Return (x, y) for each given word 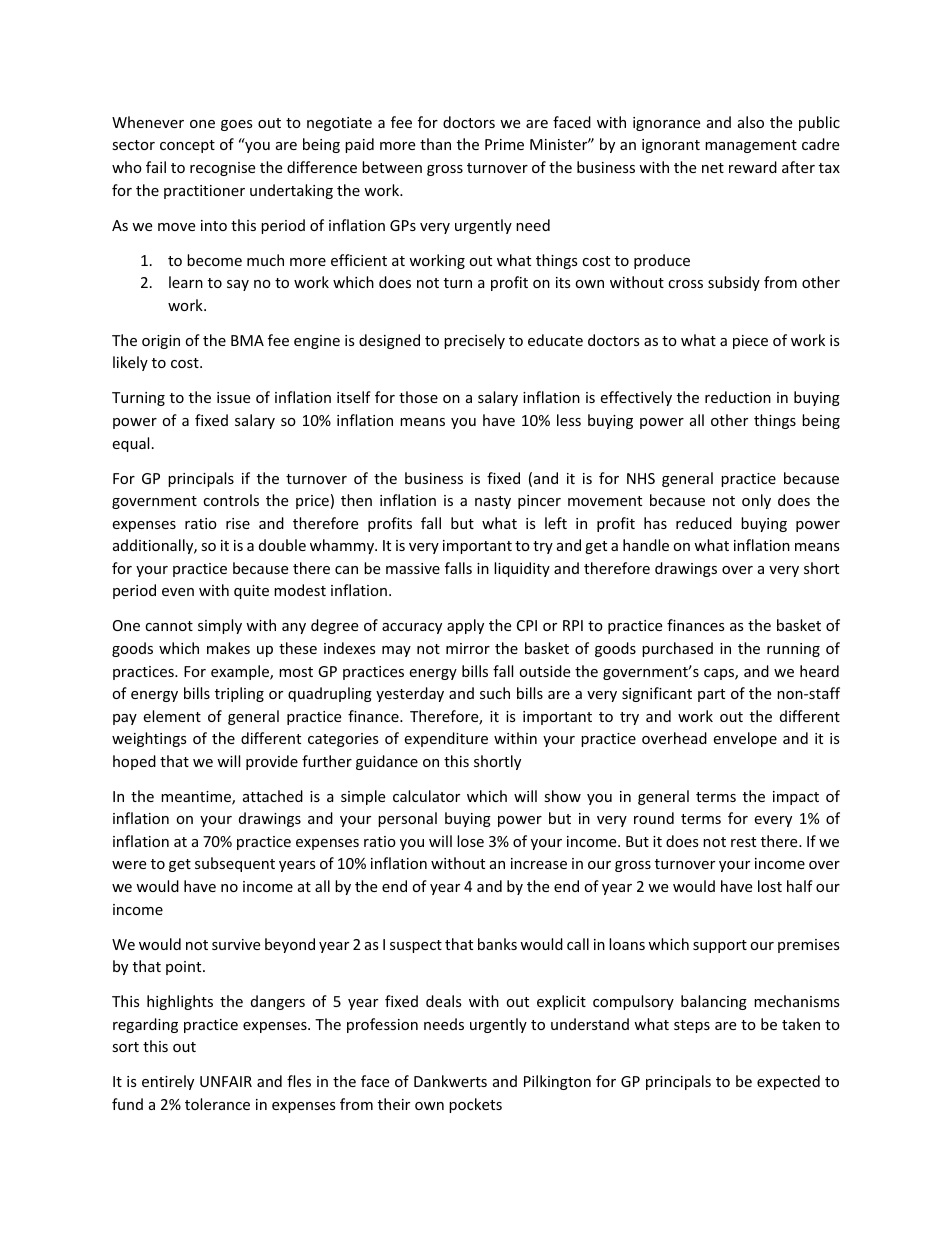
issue (233, 397)
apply (465, 626)
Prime (504, 144)
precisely (474, 341)
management (751, 146)
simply (220, 626)
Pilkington (557, 1082)
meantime (197, 798)
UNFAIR (226, 1081)
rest (743, 842)
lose (470, 841)
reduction (738, 397)
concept (187, 146)
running (793, 650)
